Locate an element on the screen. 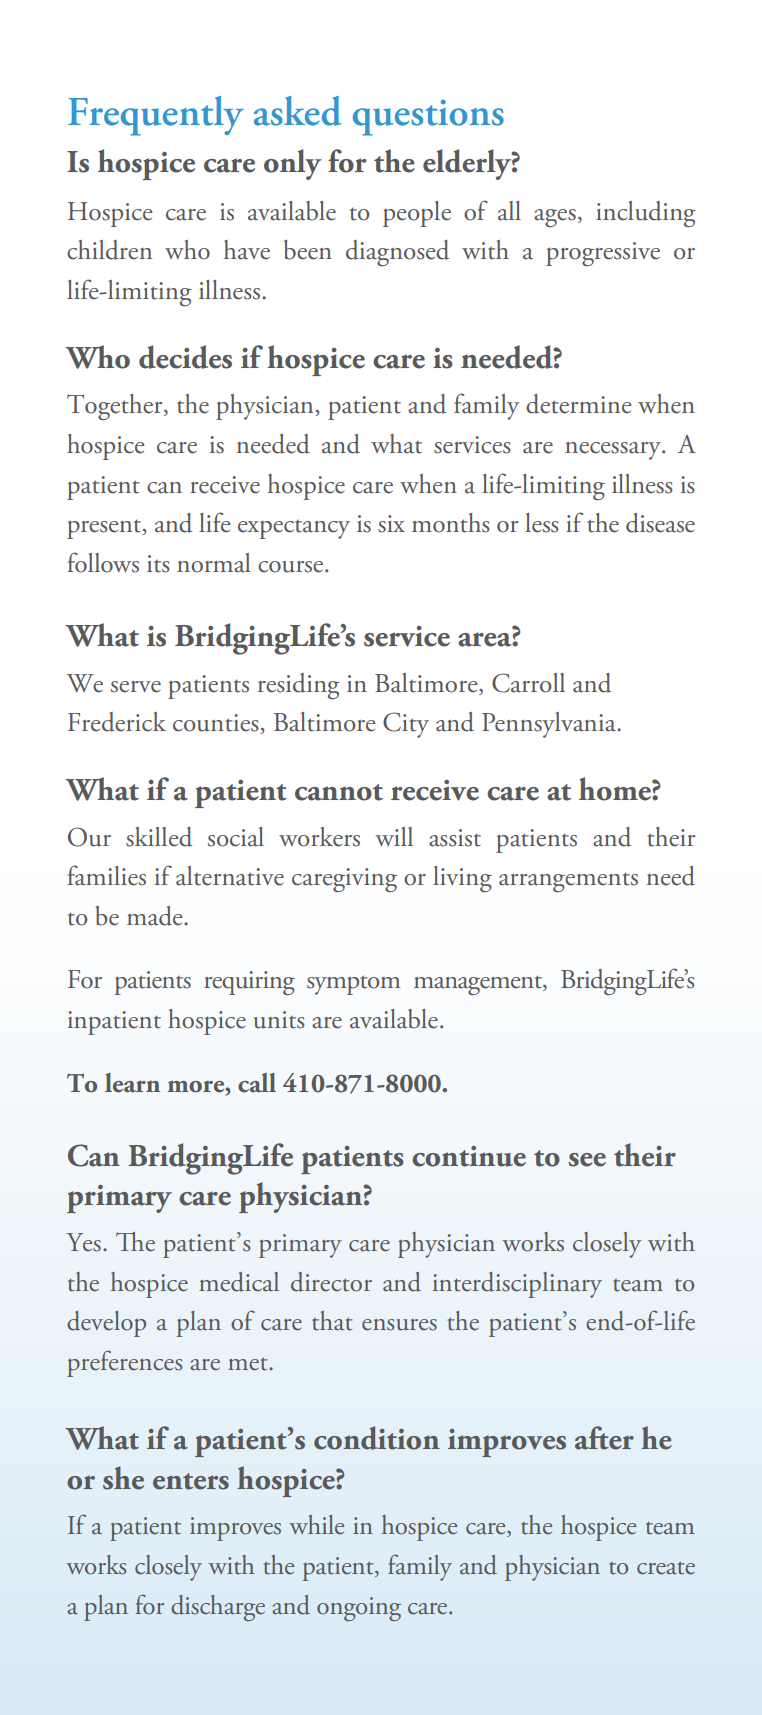 The height and width of the screenshot is (1715, 762). six is located at coordinates (391, 524).
